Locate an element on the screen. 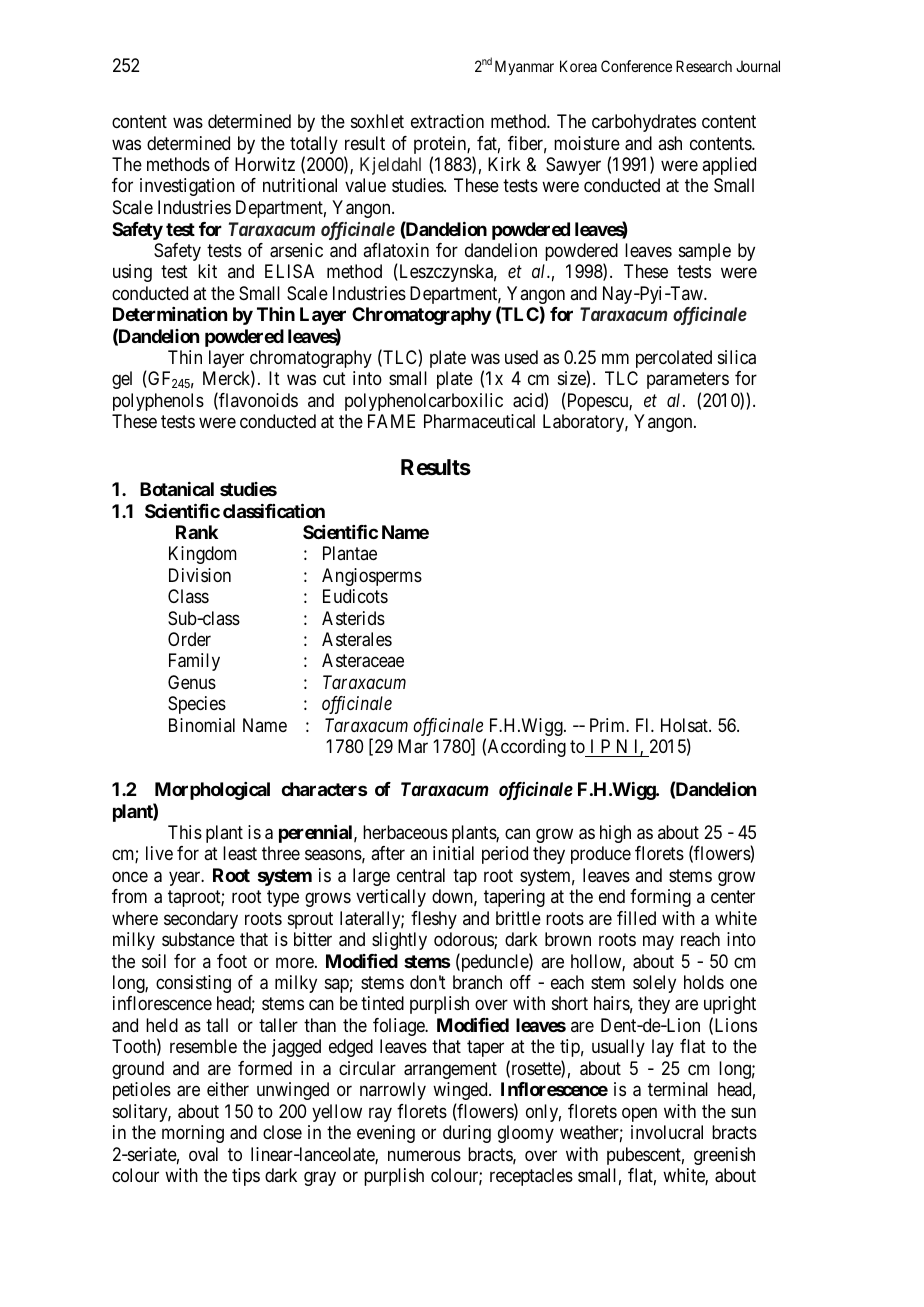 The width and height of the screenshot is (924, 1307). parameters is located at coordinates (688, 381).
